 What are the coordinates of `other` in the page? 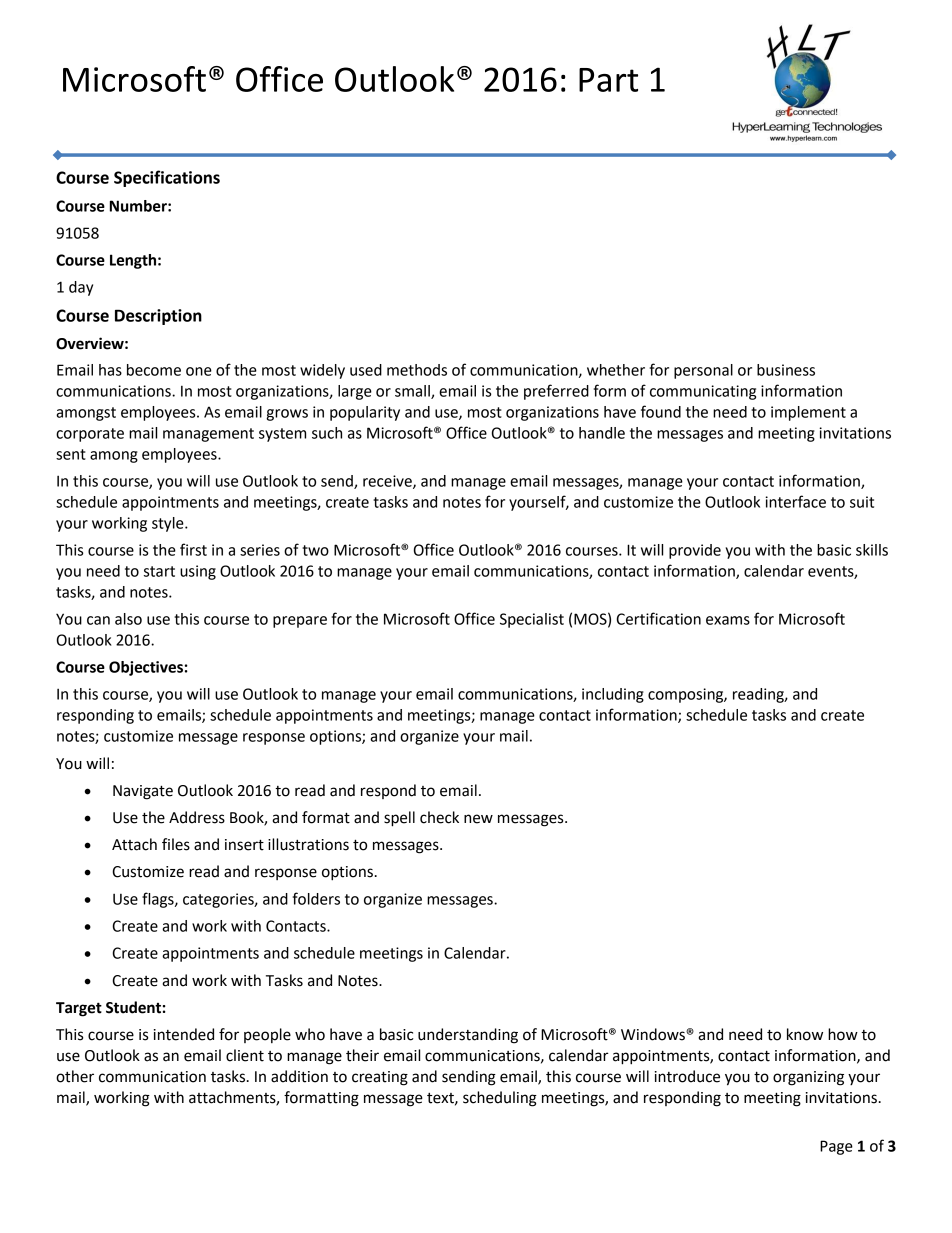 It's located at (75, 1076).
